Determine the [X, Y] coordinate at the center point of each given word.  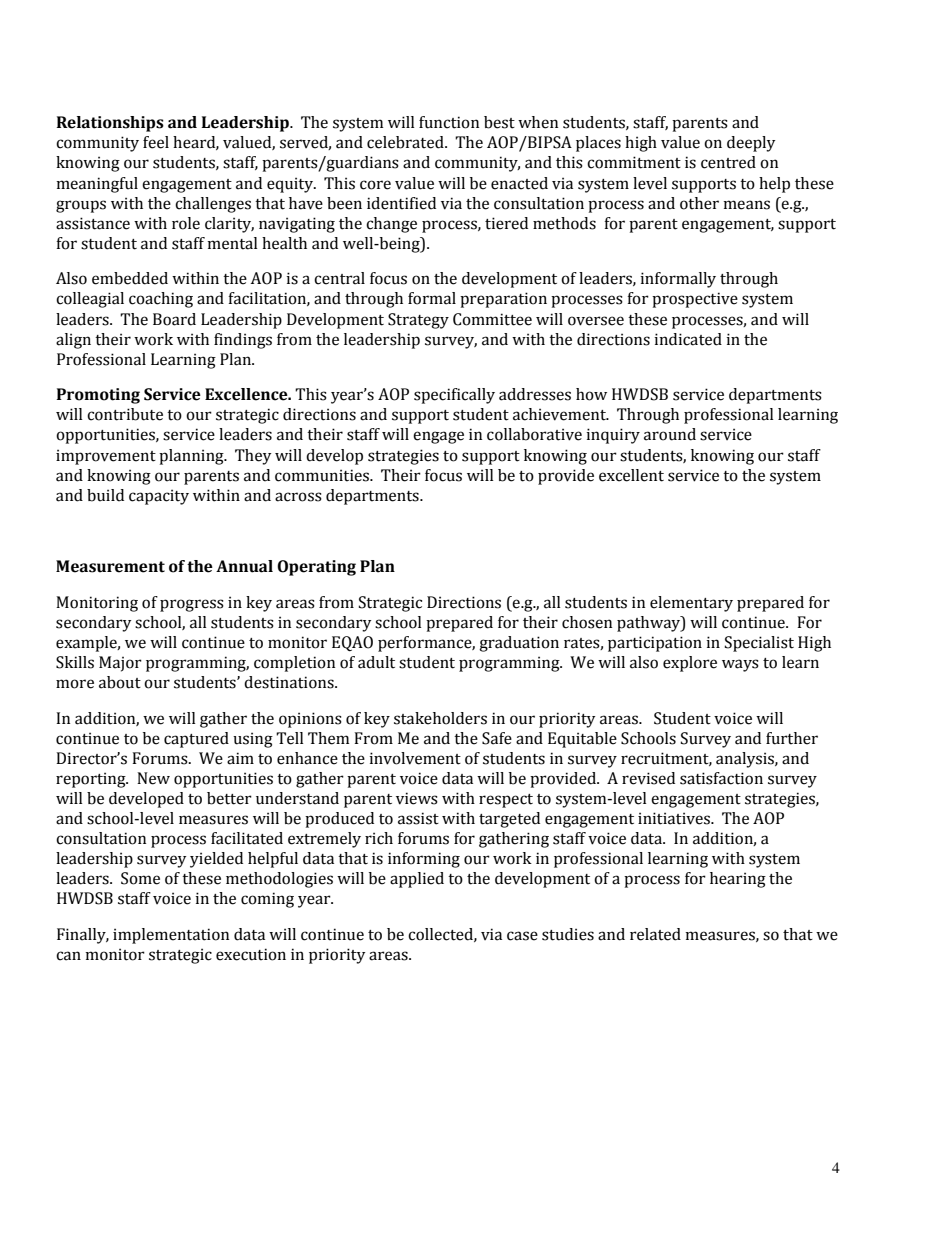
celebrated [406, 142]
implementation [171, 936]
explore [690, 664]
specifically [454, 396]
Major [120, 664]
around [670, 434]
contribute [125, 414]
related [655, 934]
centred [728, 162]
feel [156, 142]
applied [417, 880]
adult [376, 662]
